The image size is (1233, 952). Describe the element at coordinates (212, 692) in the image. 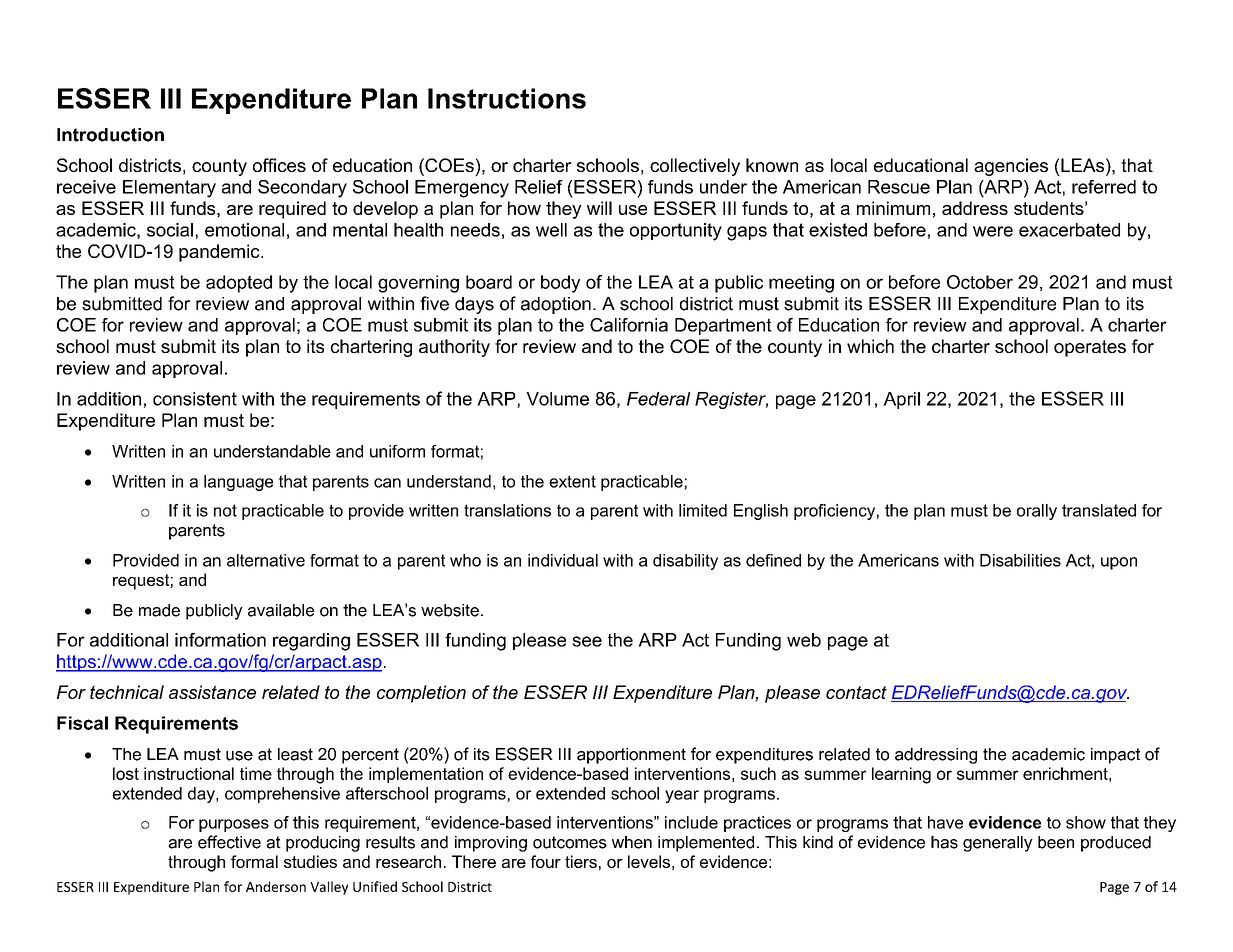

I see `assistance` at that location.
